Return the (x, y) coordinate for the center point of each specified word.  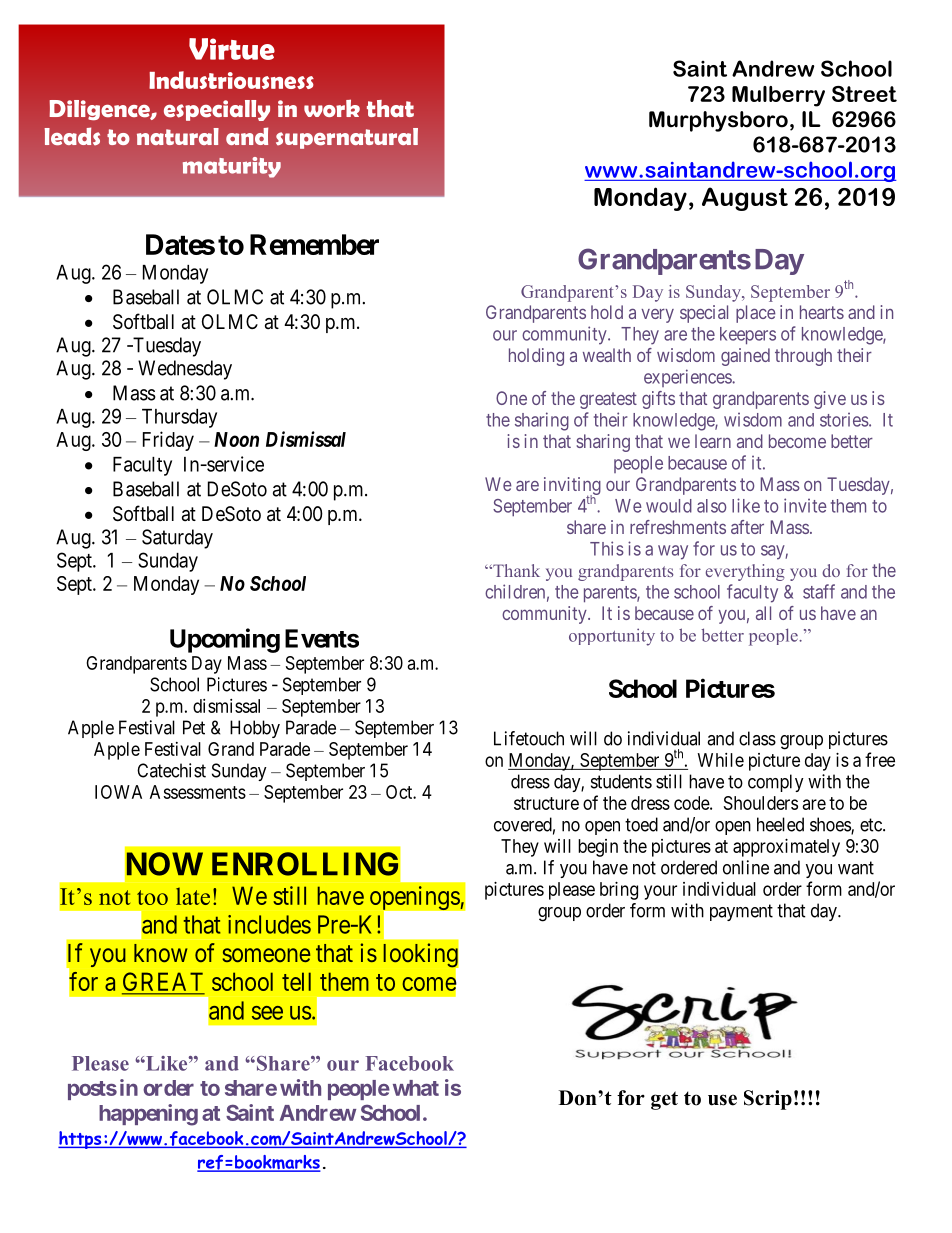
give (830, 400)
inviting (572, 487)
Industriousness (231, 80)
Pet (194, 727)
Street (864, 94)
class (757, 738)
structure (546, 803)
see (267, 1013)
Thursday (179, 418)
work (332, 108)
